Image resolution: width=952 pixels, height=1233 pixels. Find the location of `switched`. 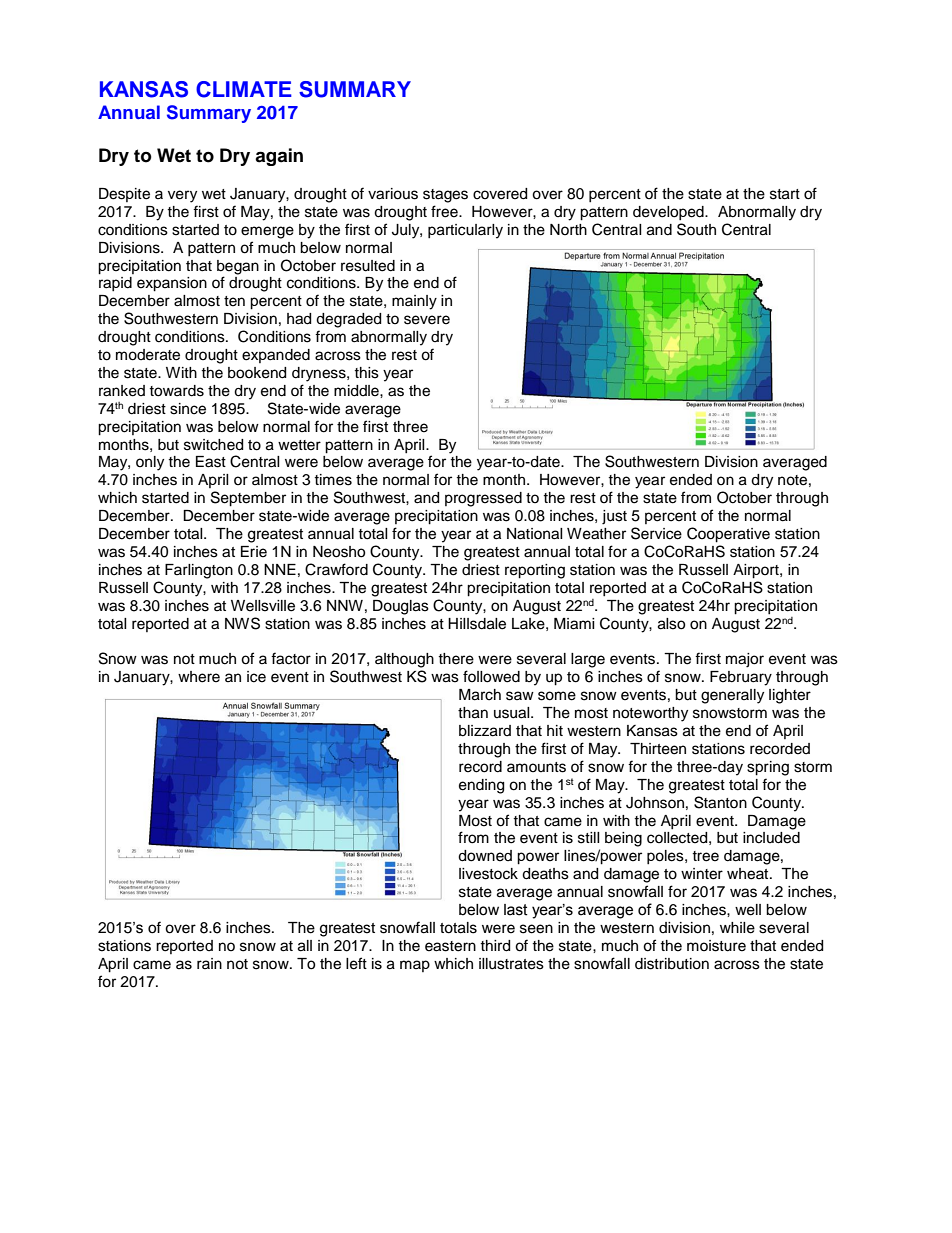

switched is located at coordinates (213, 445).
